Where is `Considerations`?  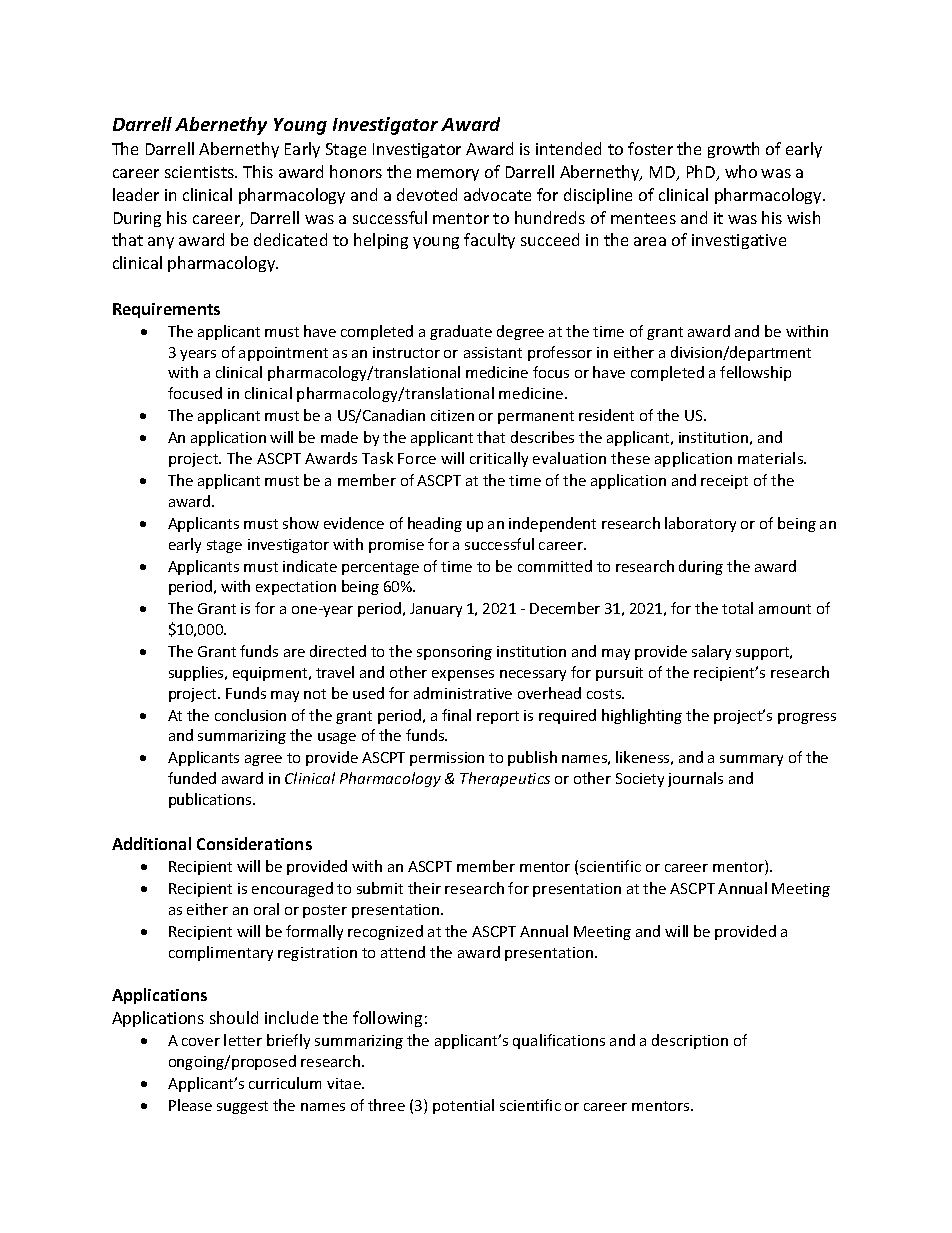
Considerations is located at coordinates (254, 843).
